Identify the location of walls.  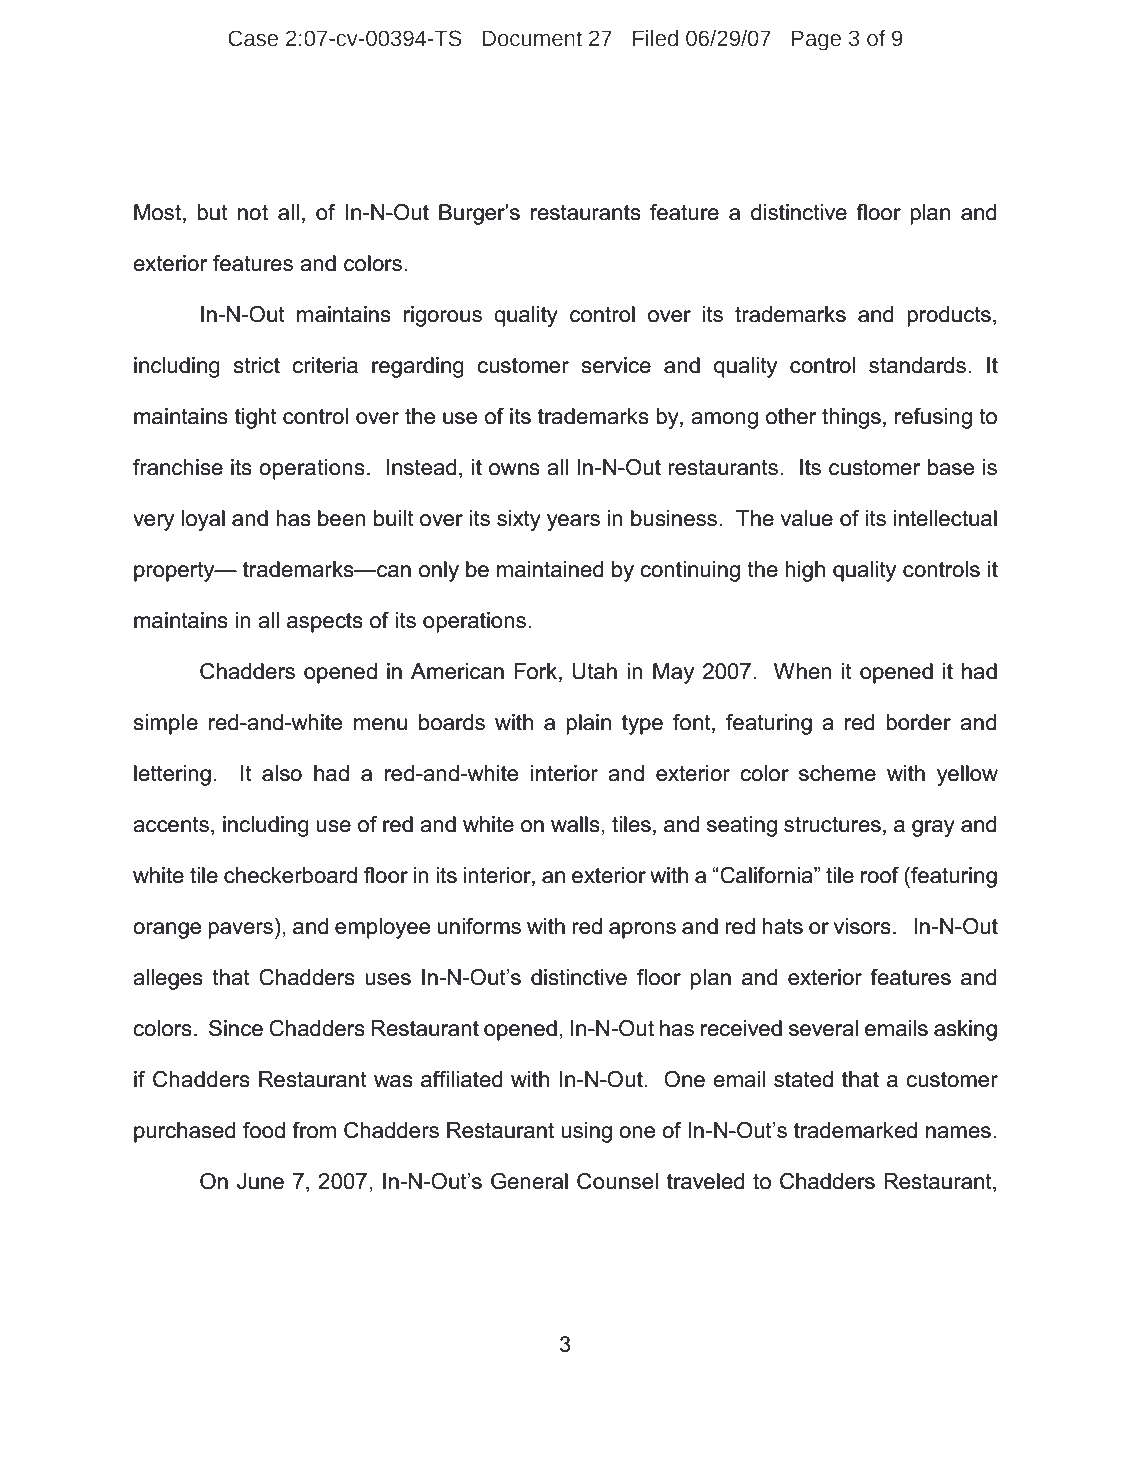
(575, 824).
